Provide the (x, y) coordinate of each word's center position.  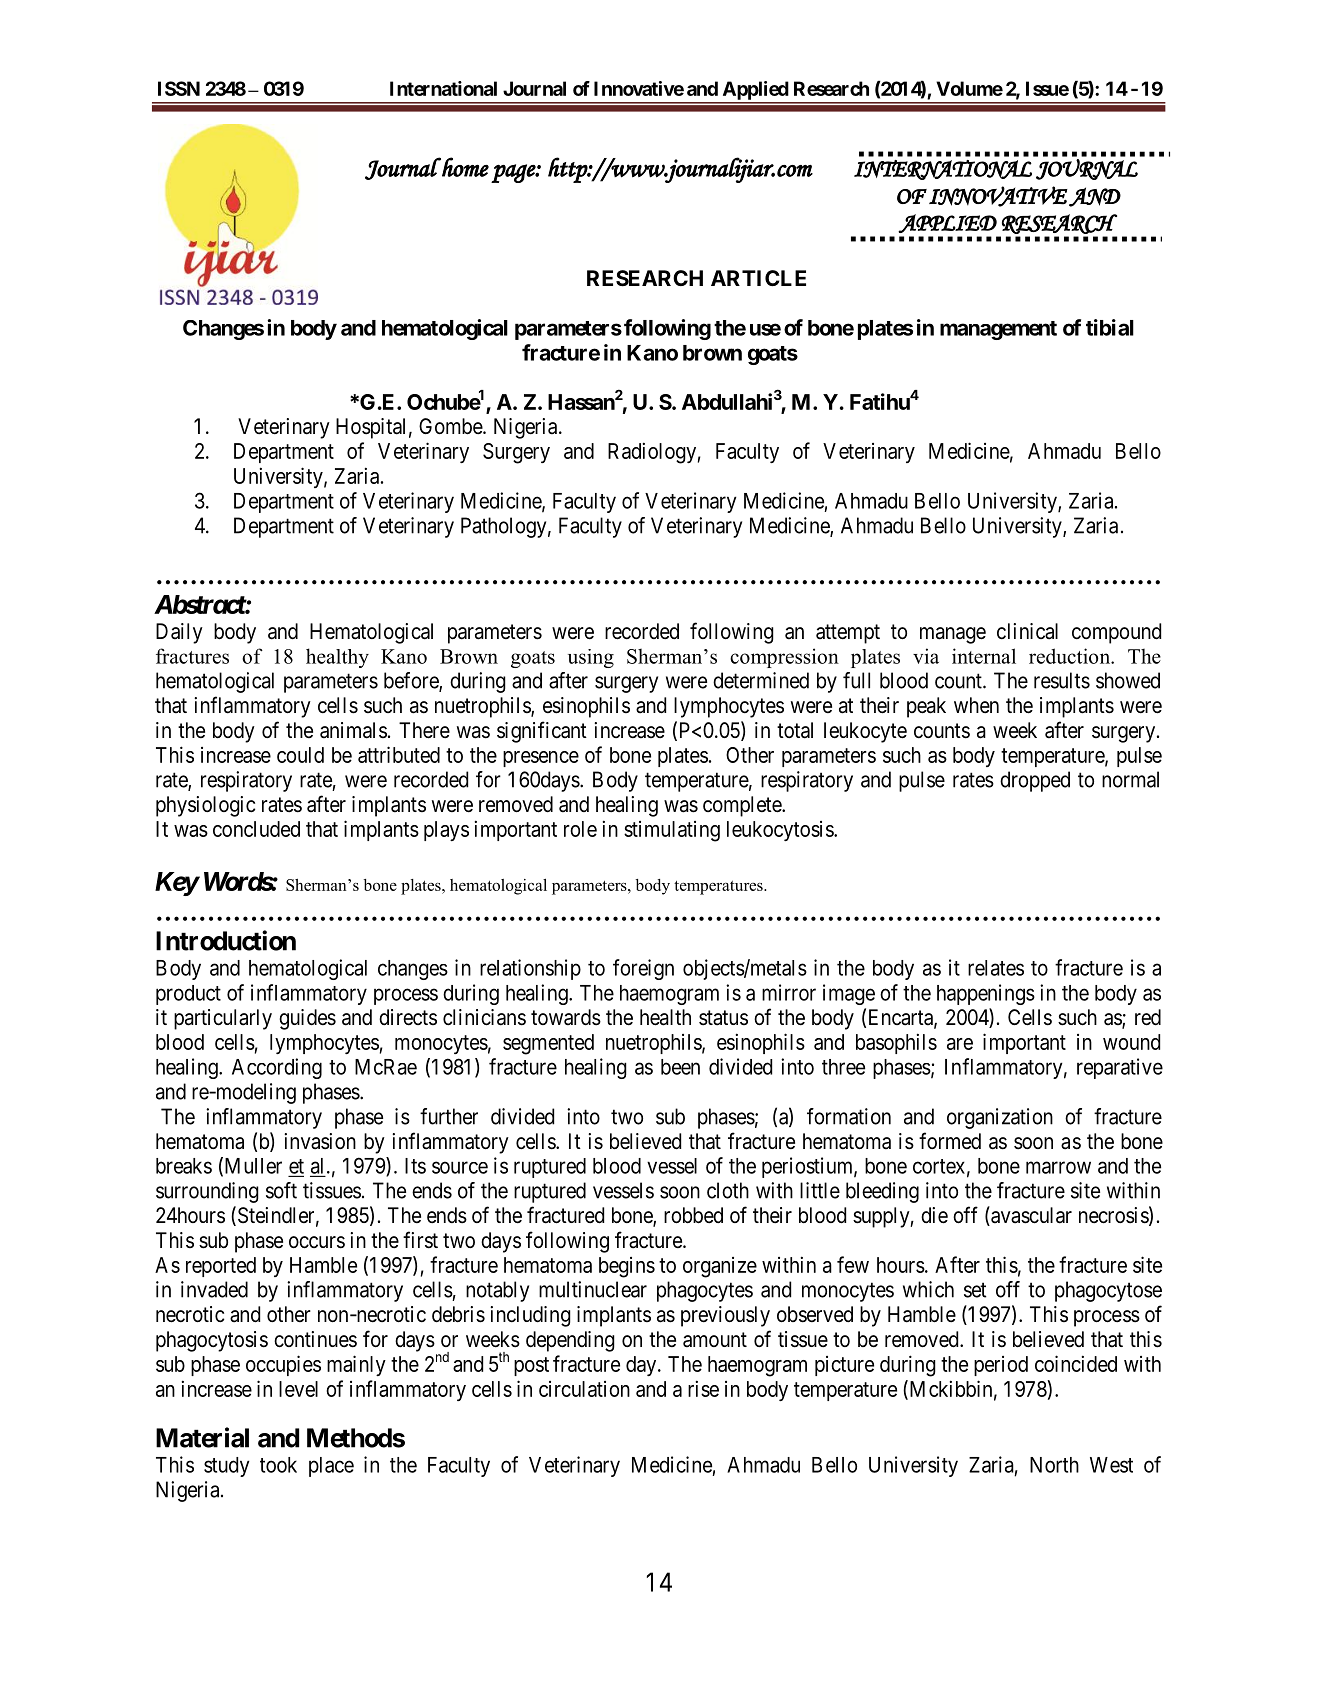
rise (703, 1388)
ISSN (179, 88)
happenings (986, 994)
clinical (1027, 631)
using (591, 658)
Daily (179, 633)
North (1054, 1465)
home (465, 167)
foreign (643, 969)
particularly (223, 1019)
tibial (1110, 327)
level (298, 1389)
